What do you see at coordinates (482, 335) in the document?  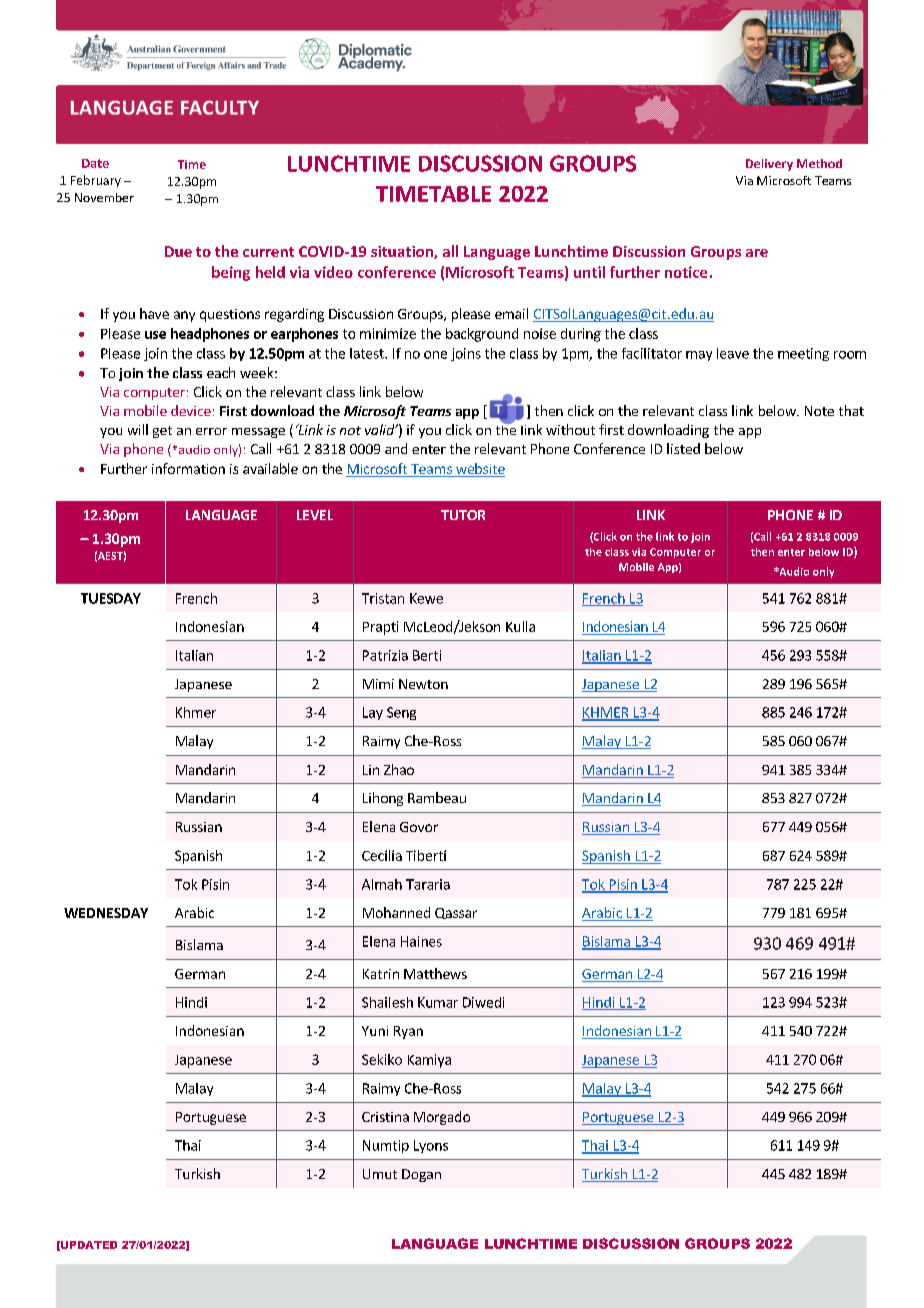 I see `background` at bounding box center [482, 335].
